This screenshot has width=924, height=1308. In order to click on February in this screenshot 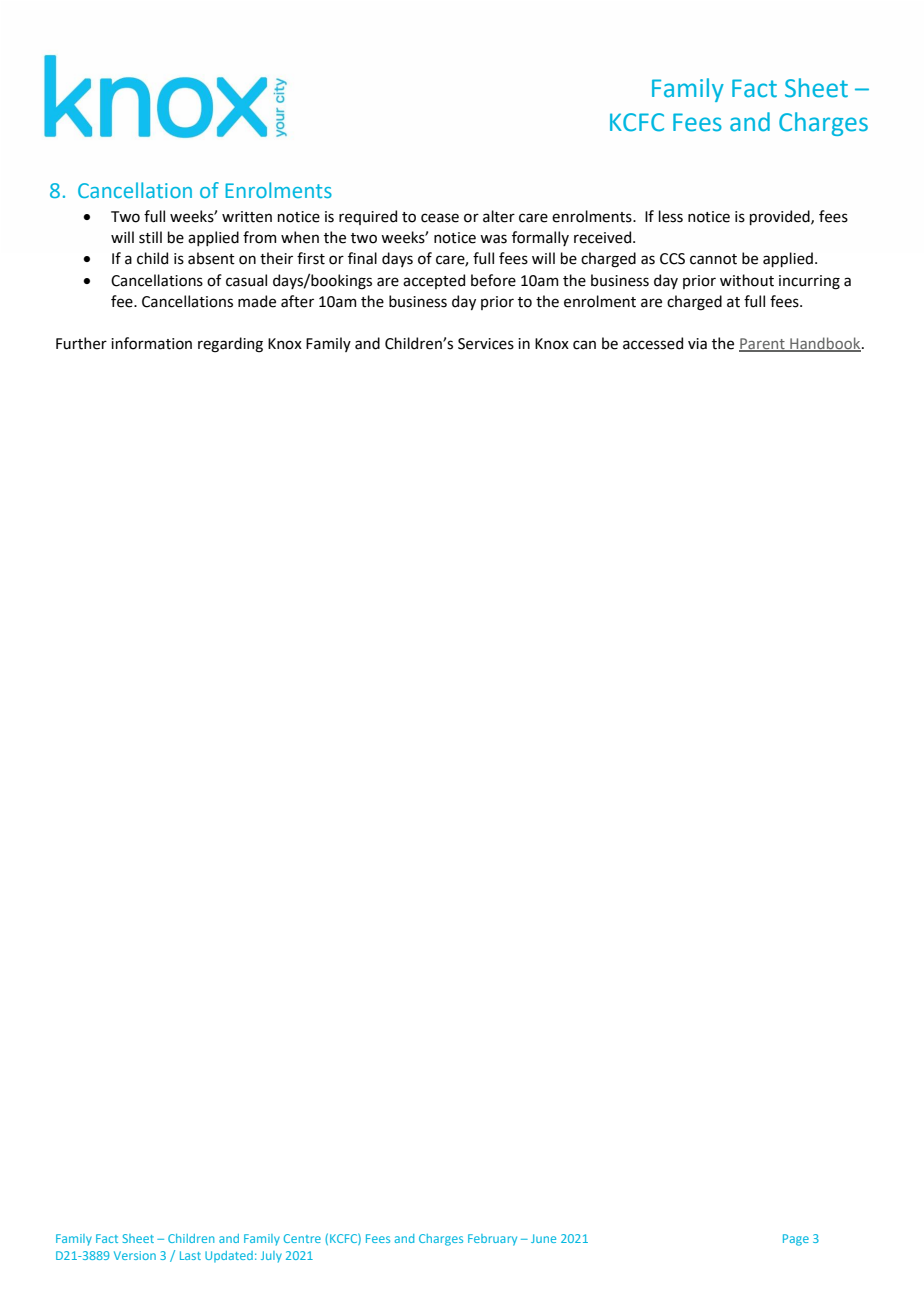, I will do `click(492, 1240)`.
